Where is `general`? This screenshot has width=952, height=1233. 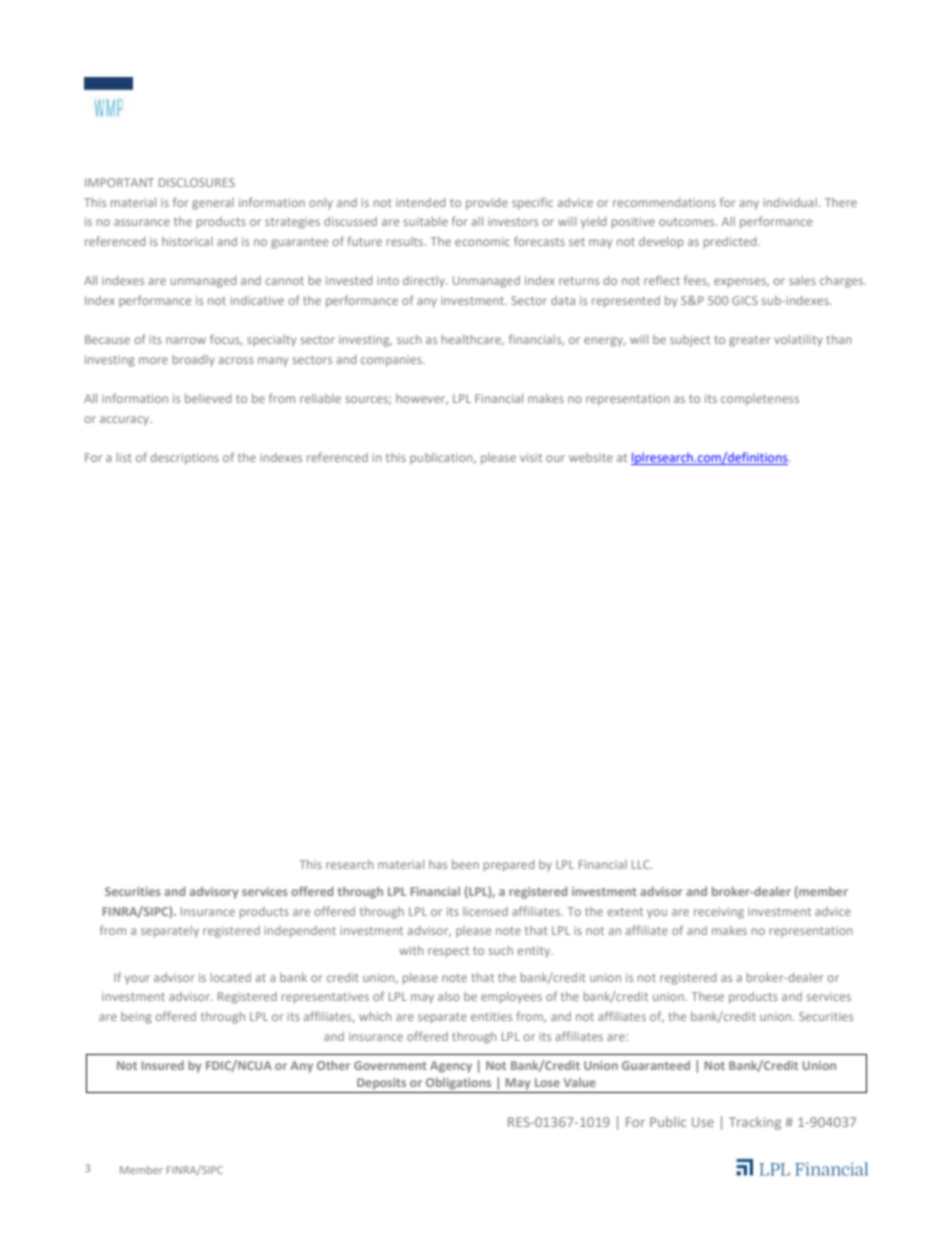 general is located at coordinates (213, 204).
